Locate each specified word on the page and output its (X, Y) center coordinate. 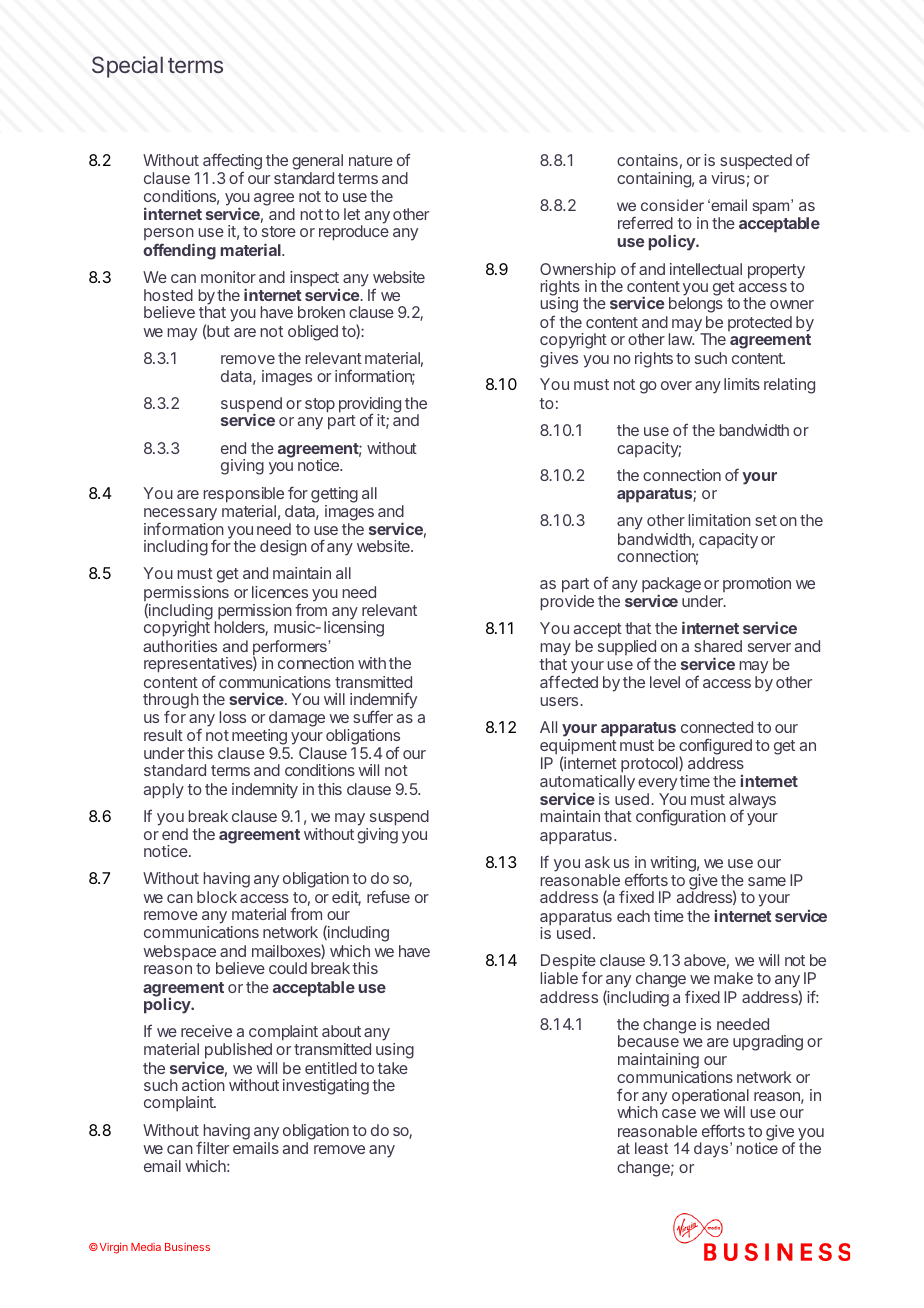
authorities (180, 646)
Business (187, 1247)
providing (370, 406)
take (392, 1068)
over (676, 385)
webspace (180, 954)
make (733, 978)
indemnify (383, 702)
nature (371, 160)
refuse (388, 896)
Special (127, 67)
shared (718, 646)
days (712, 1150)
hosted (168, 295)
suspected (756, 163)
